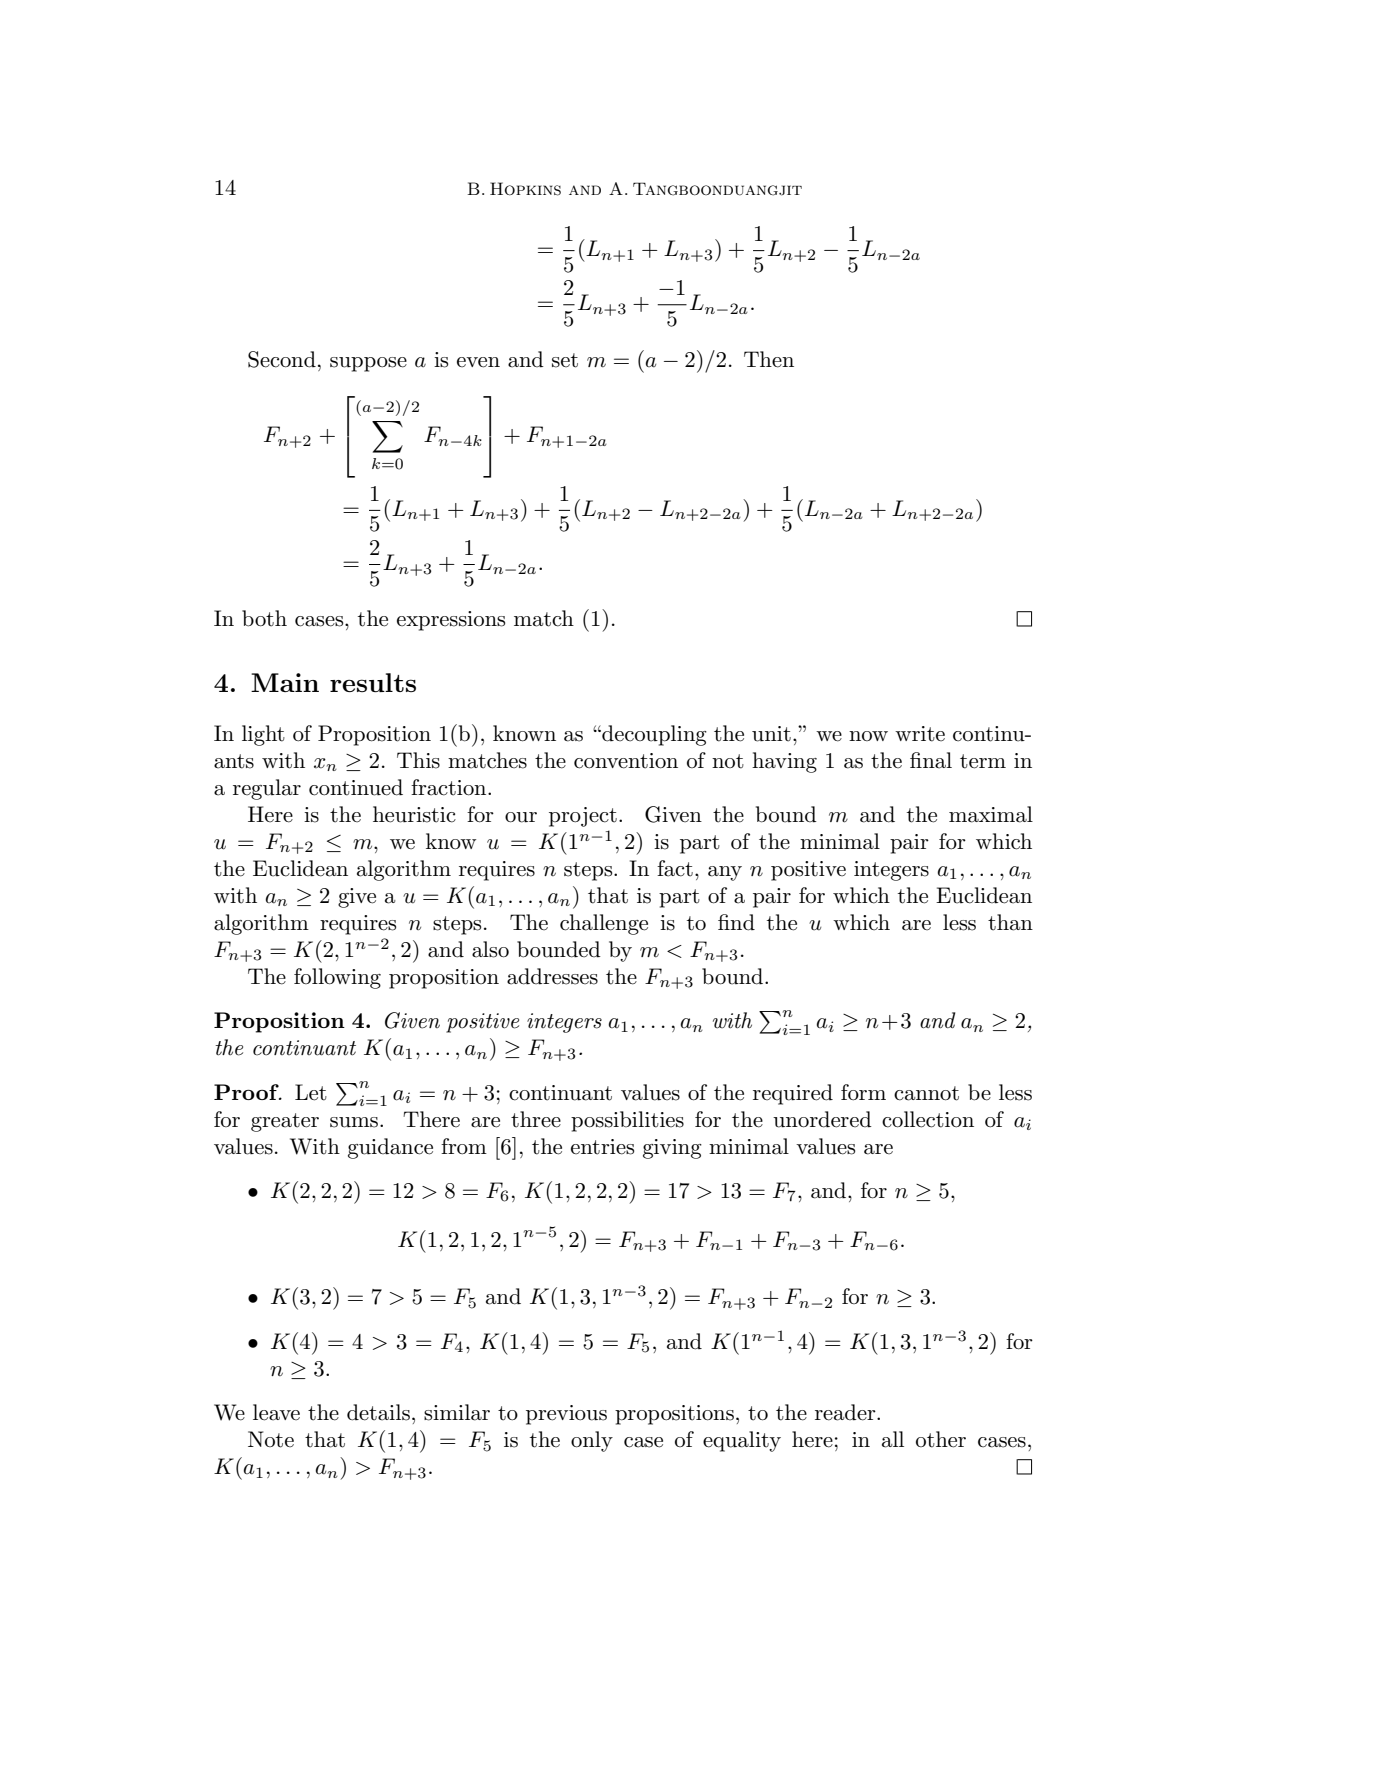 Image resolution: width=1382 pixels, height=1788 pixels. Describe the element at coordinates (769, 359) in the screenshot. I see `Then` at that location.
